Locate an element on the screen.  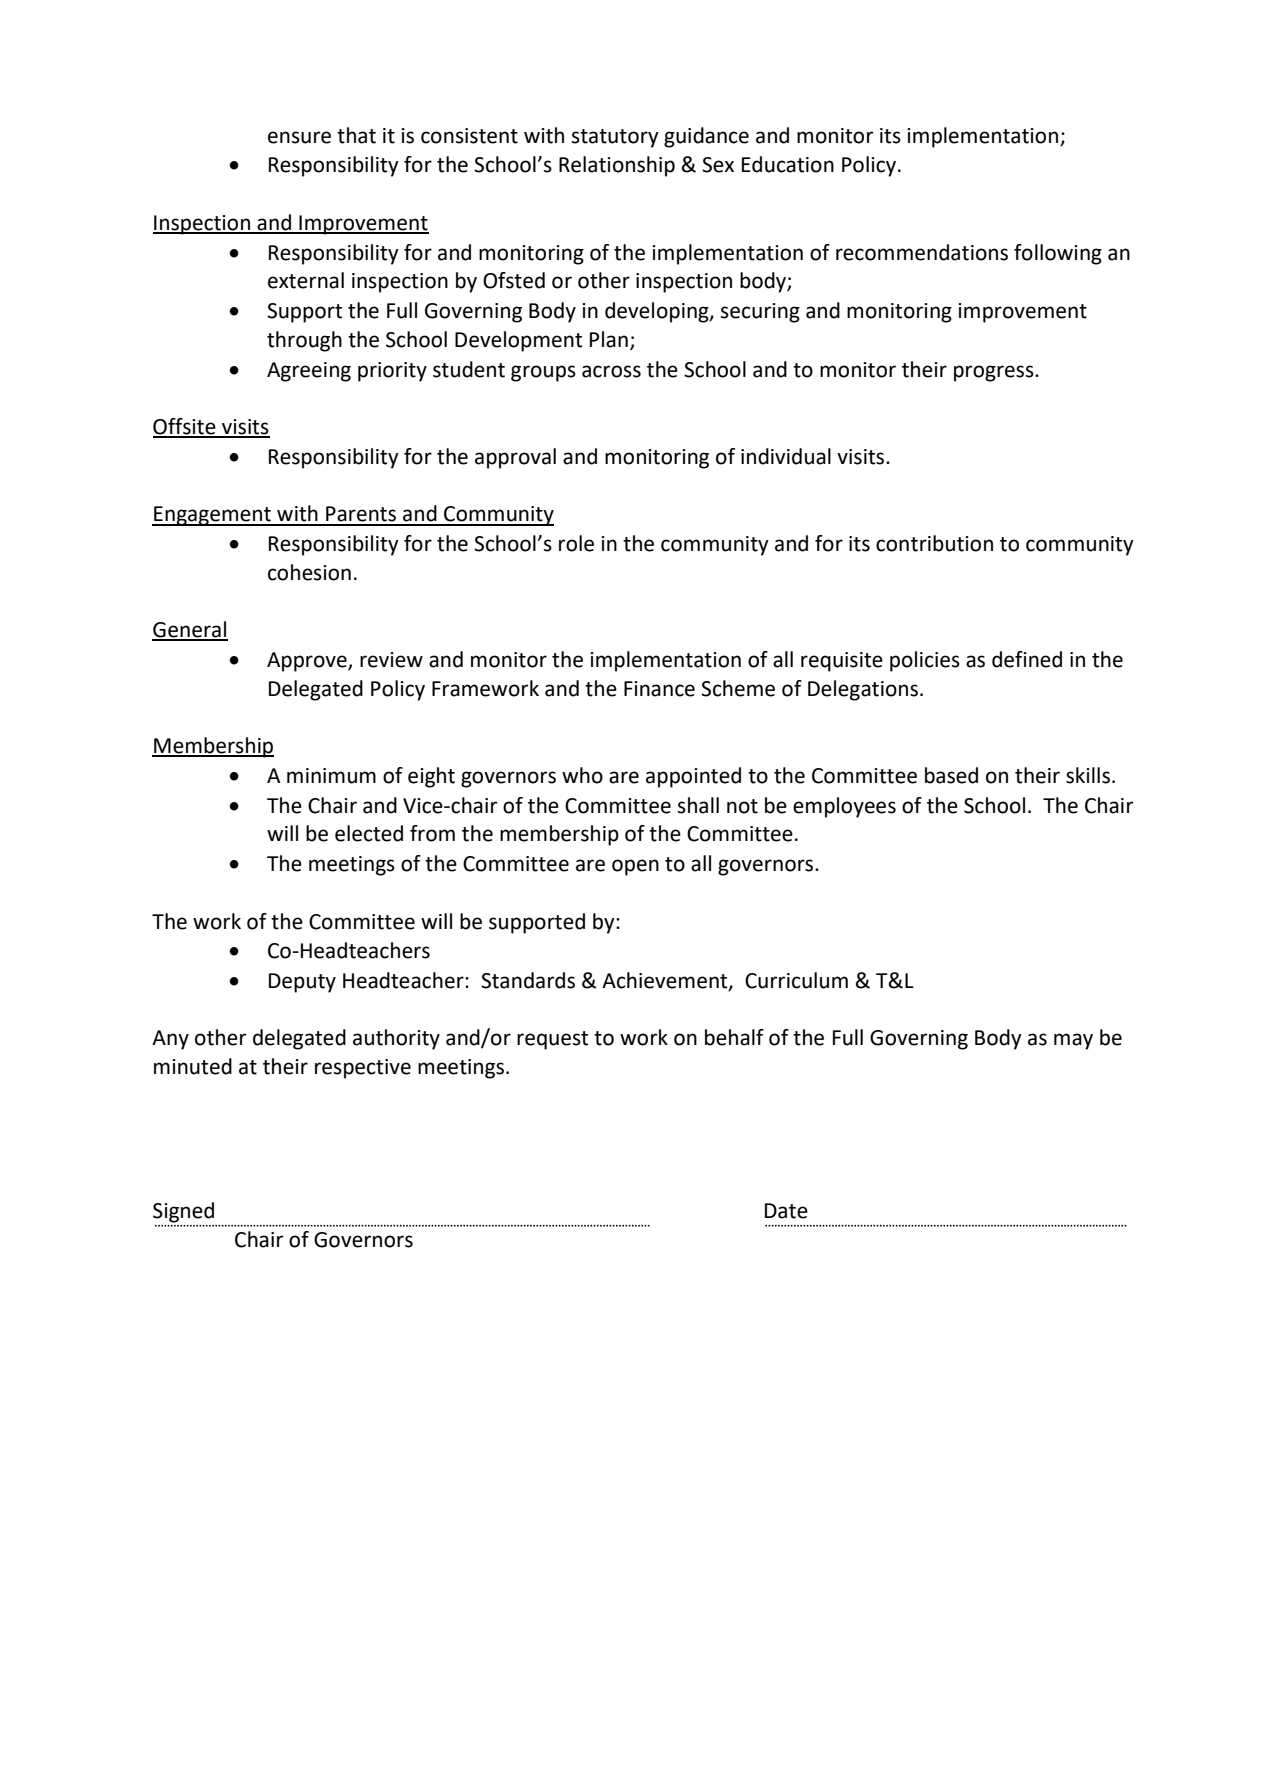
contribution is located at coordinates (934, 543).
